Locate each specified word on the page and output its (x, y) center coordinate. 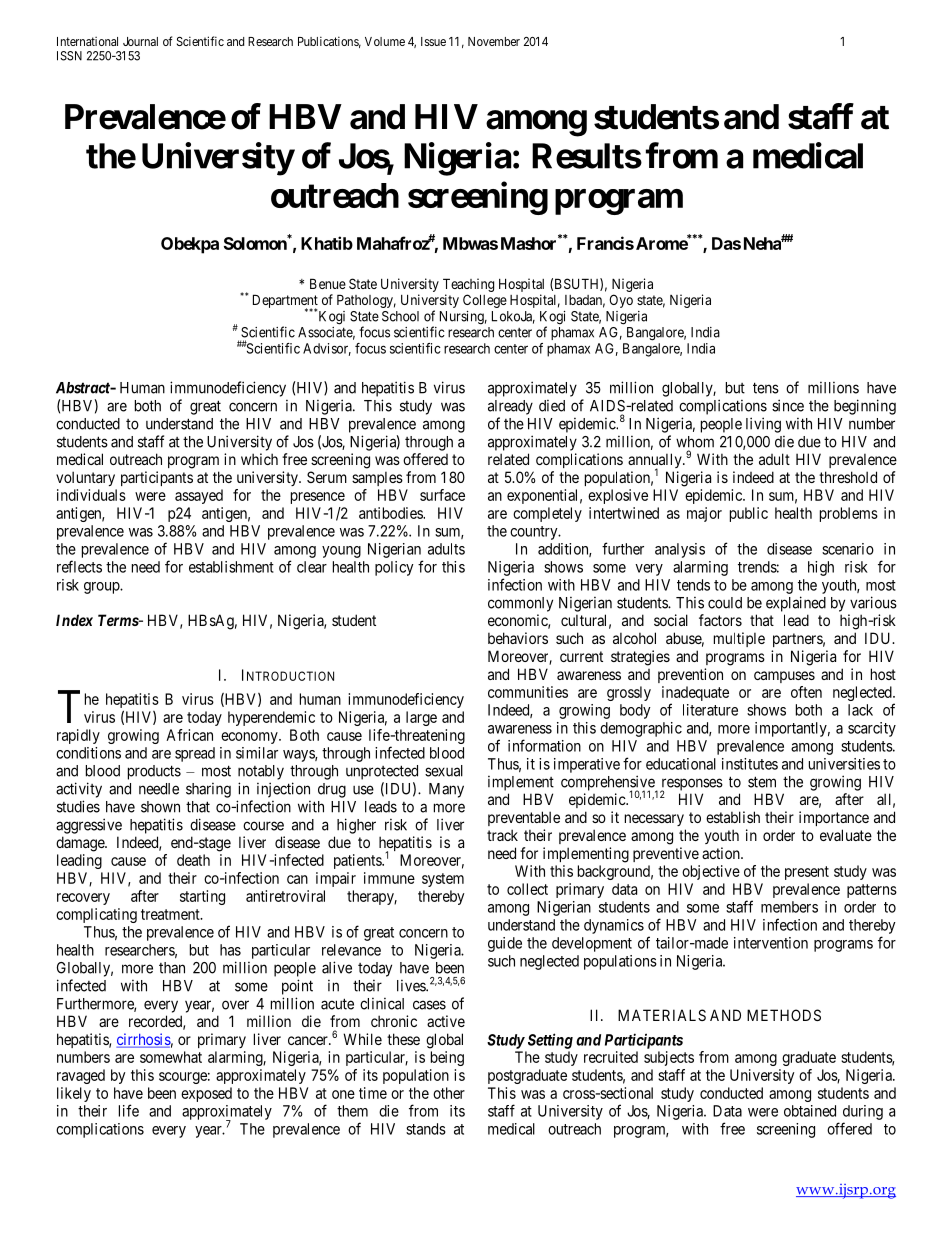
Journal (140, 41)
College (485, 301)
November (494, 41)
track (502, 835)
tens (766, 388)
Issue (433, 41)
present (807, 873)
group (102, 588)
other (449, 1093)
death (193, 860)
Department (285, 302)
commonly (520, 604)
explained (796, 604)
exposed (206, 1094)
